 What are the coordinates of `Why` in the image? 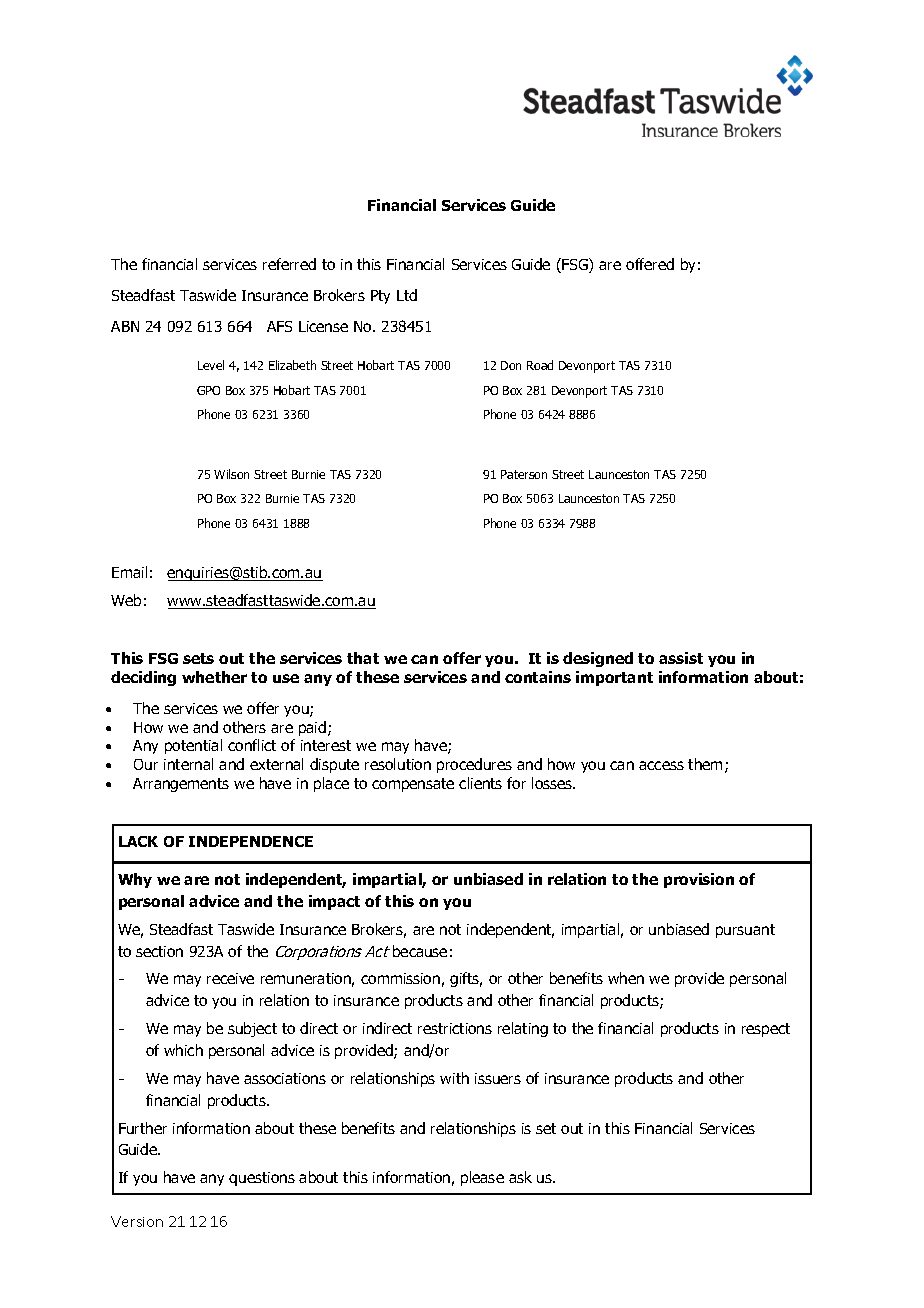 It's located at (135, 880).
